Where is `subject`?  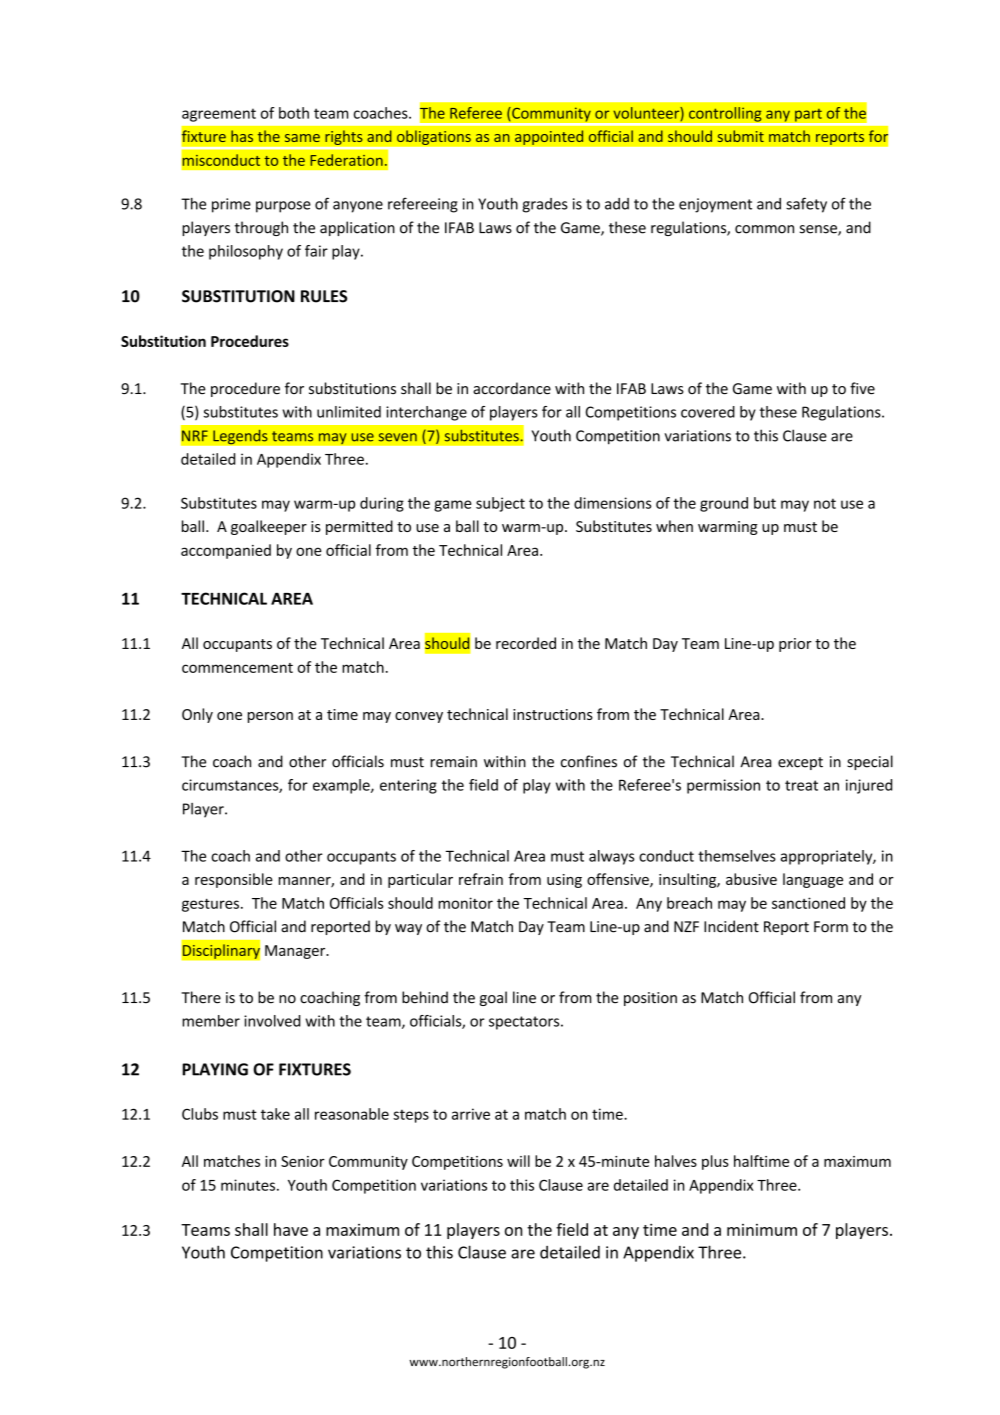 subject is located at coordinates (500, 504).
